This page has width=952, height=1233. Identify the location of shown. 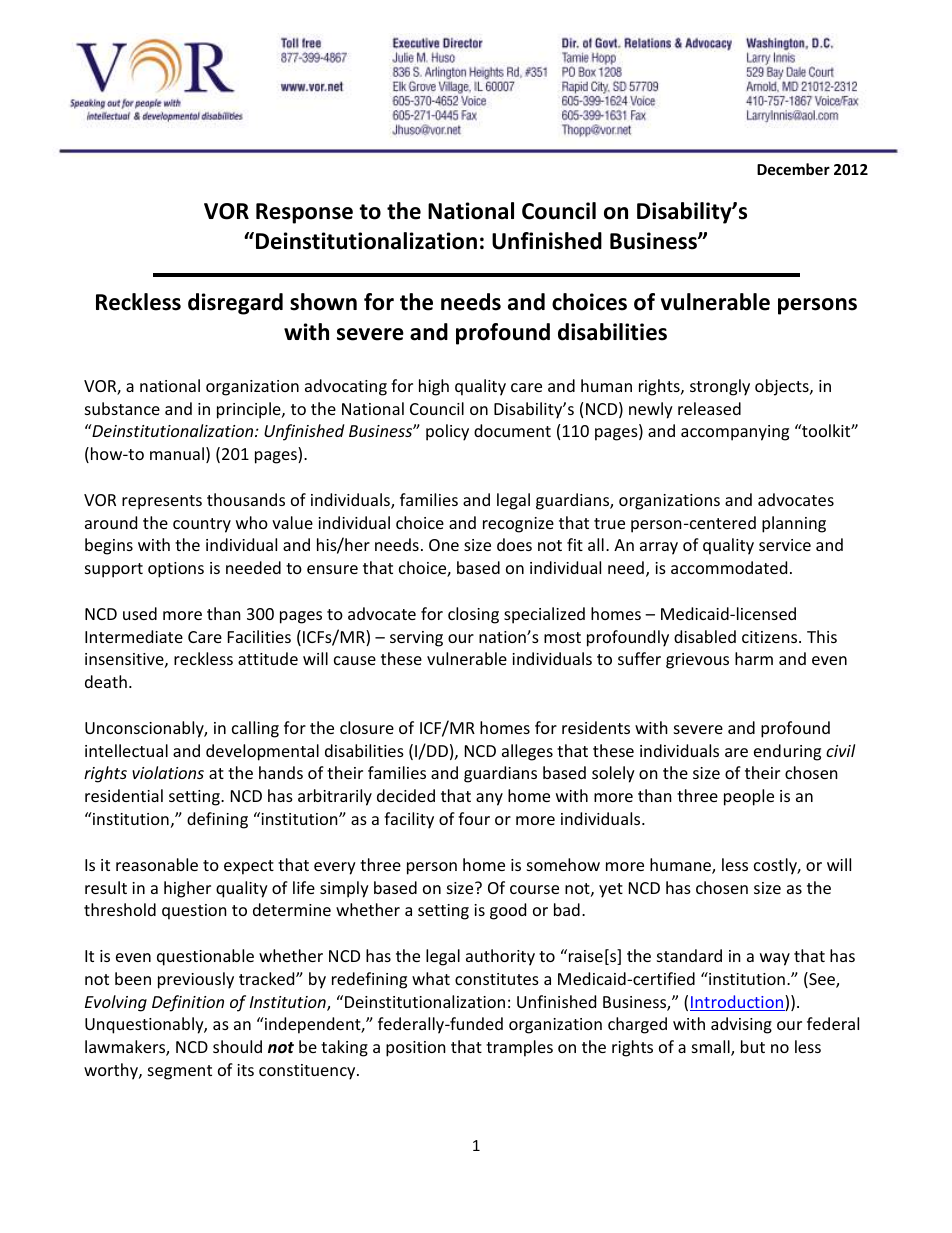
(323, 302).
